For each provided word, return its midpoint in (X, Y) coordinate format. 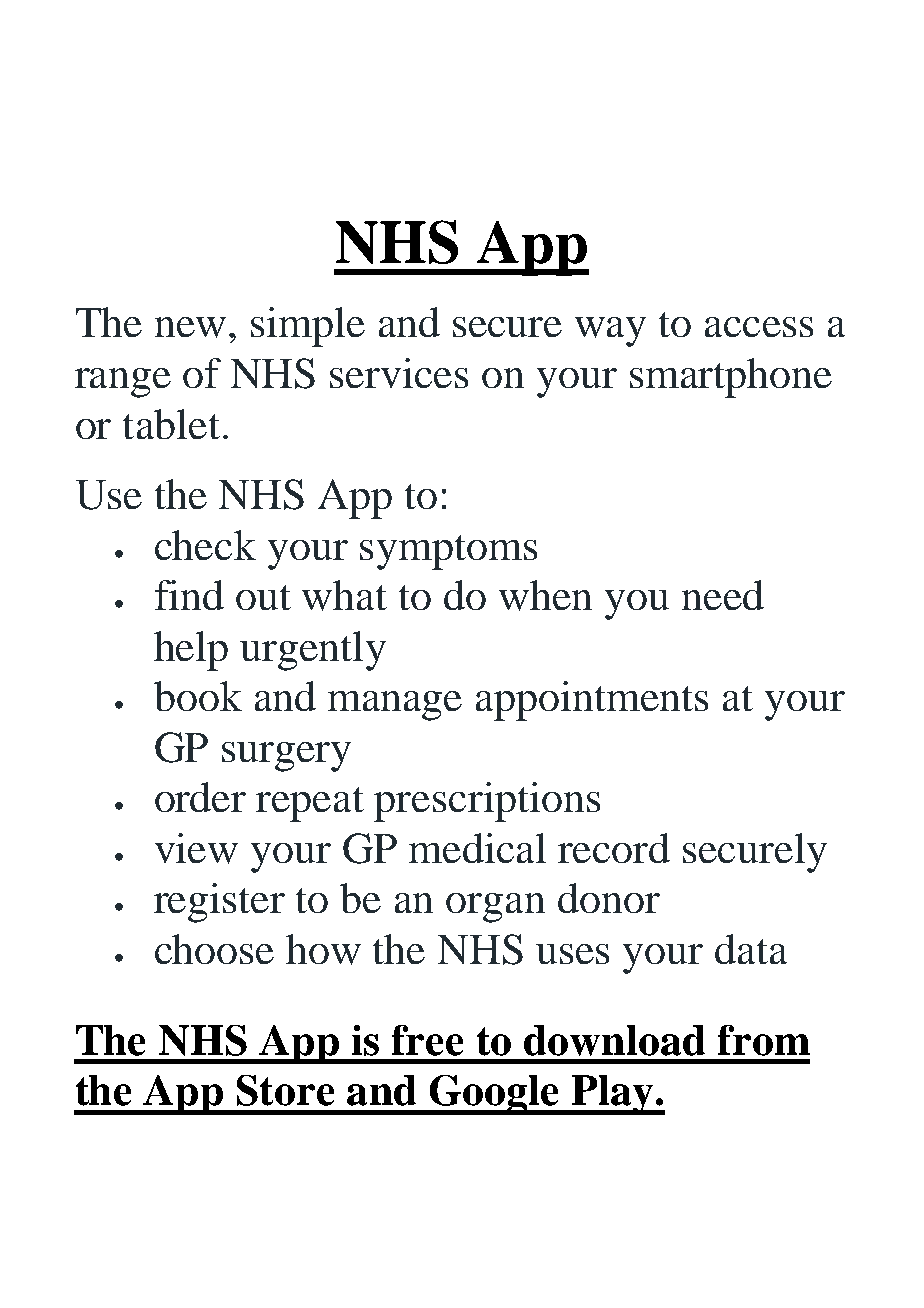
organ (495, 908)
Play (612, 1095)
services (399, 373)
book (198, 696)
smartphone (731, 378)
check (205, 545)
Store (285, 1090)
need (723, 595)
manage (395, 706)
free (427, 1040)
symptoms (448, 552)
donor (609, 898)
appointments (592, 701)
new (190, 327)
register (219, 903)
